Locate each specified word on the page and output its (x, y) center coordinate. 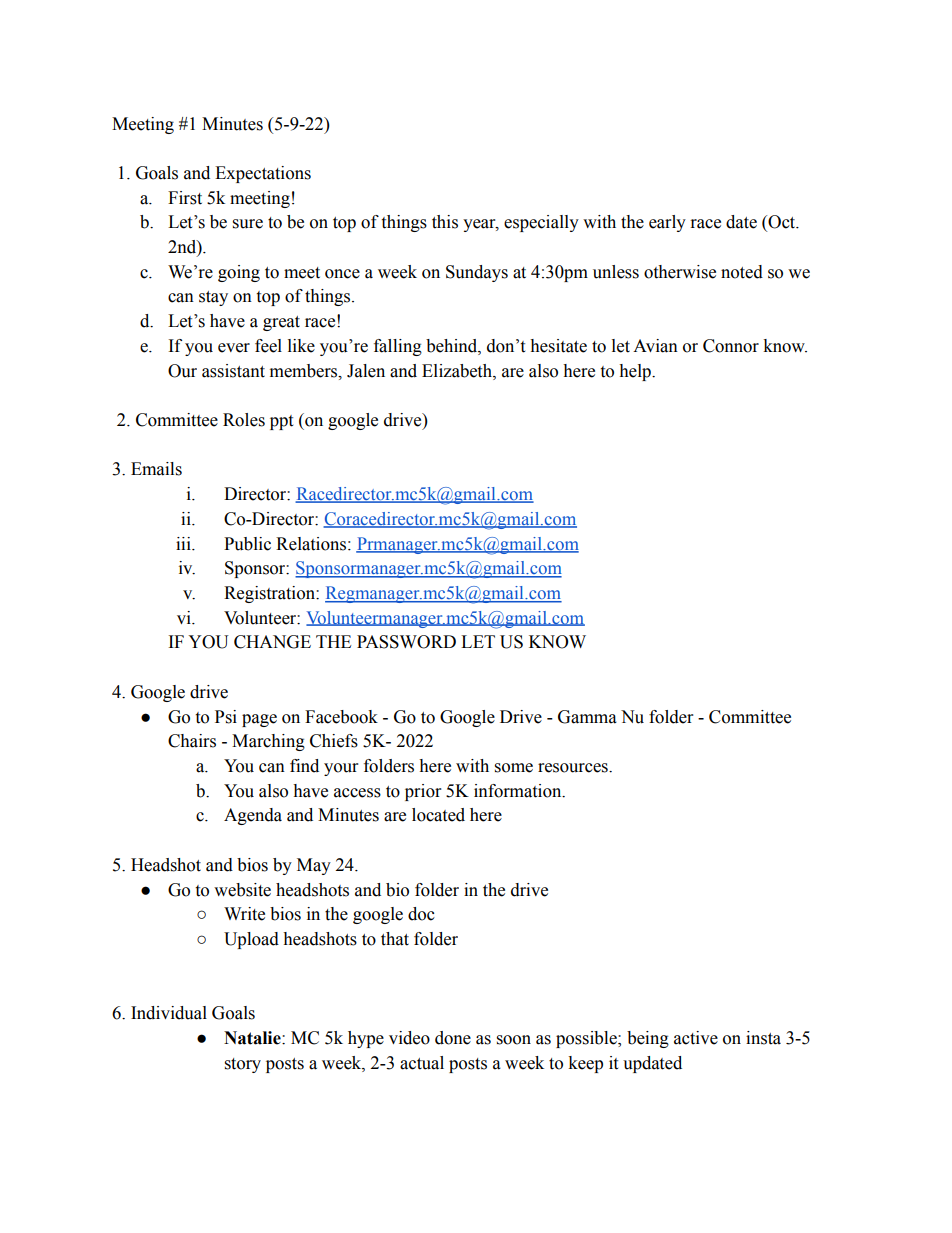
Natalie (253, 1038)
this (445, 222)
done (453, 1038)
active (696, 1038)
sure (248, 224)
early (667, 223)
